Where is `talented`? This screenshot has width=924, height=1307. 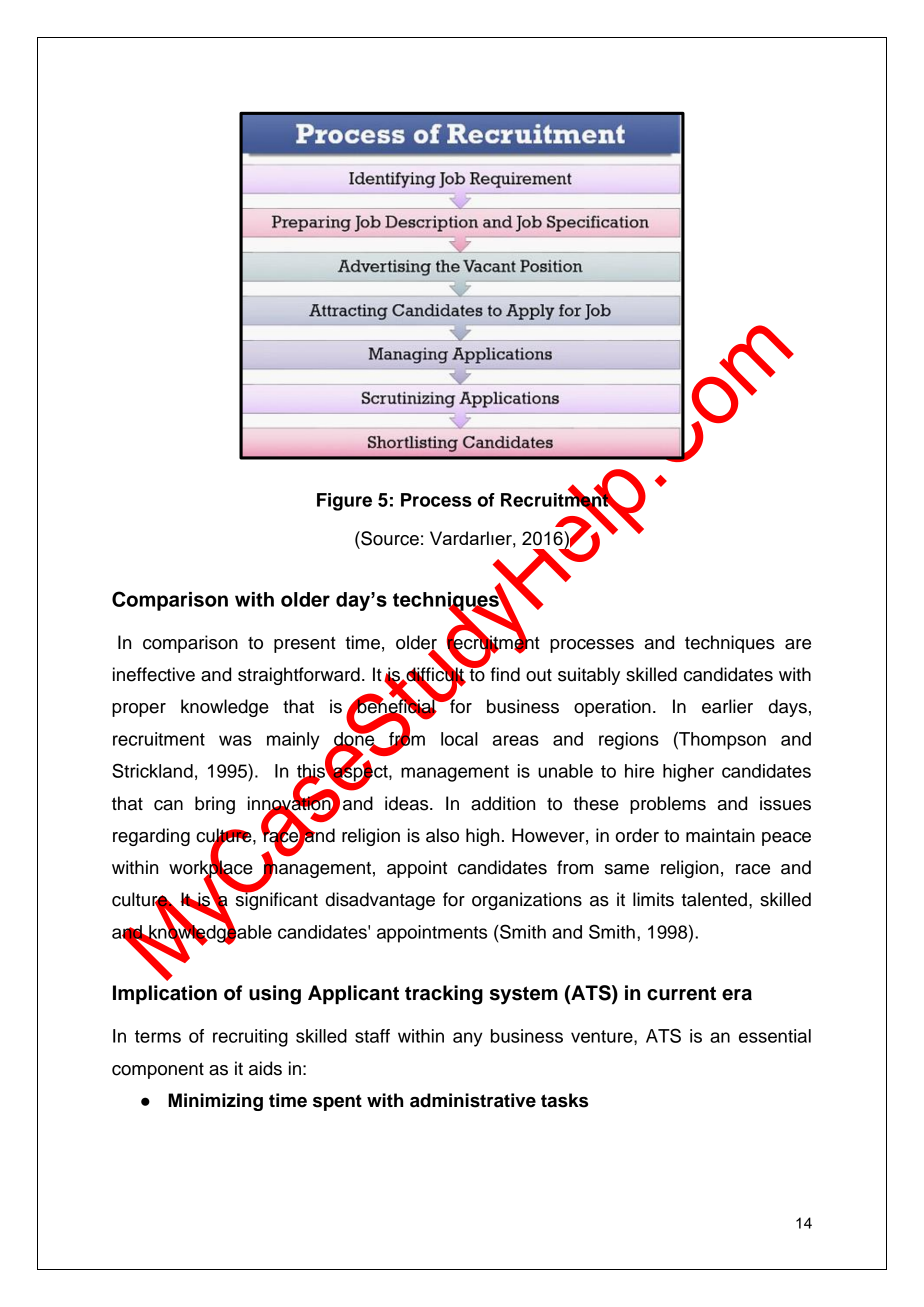
talented is located at coordinates (714, 899).
